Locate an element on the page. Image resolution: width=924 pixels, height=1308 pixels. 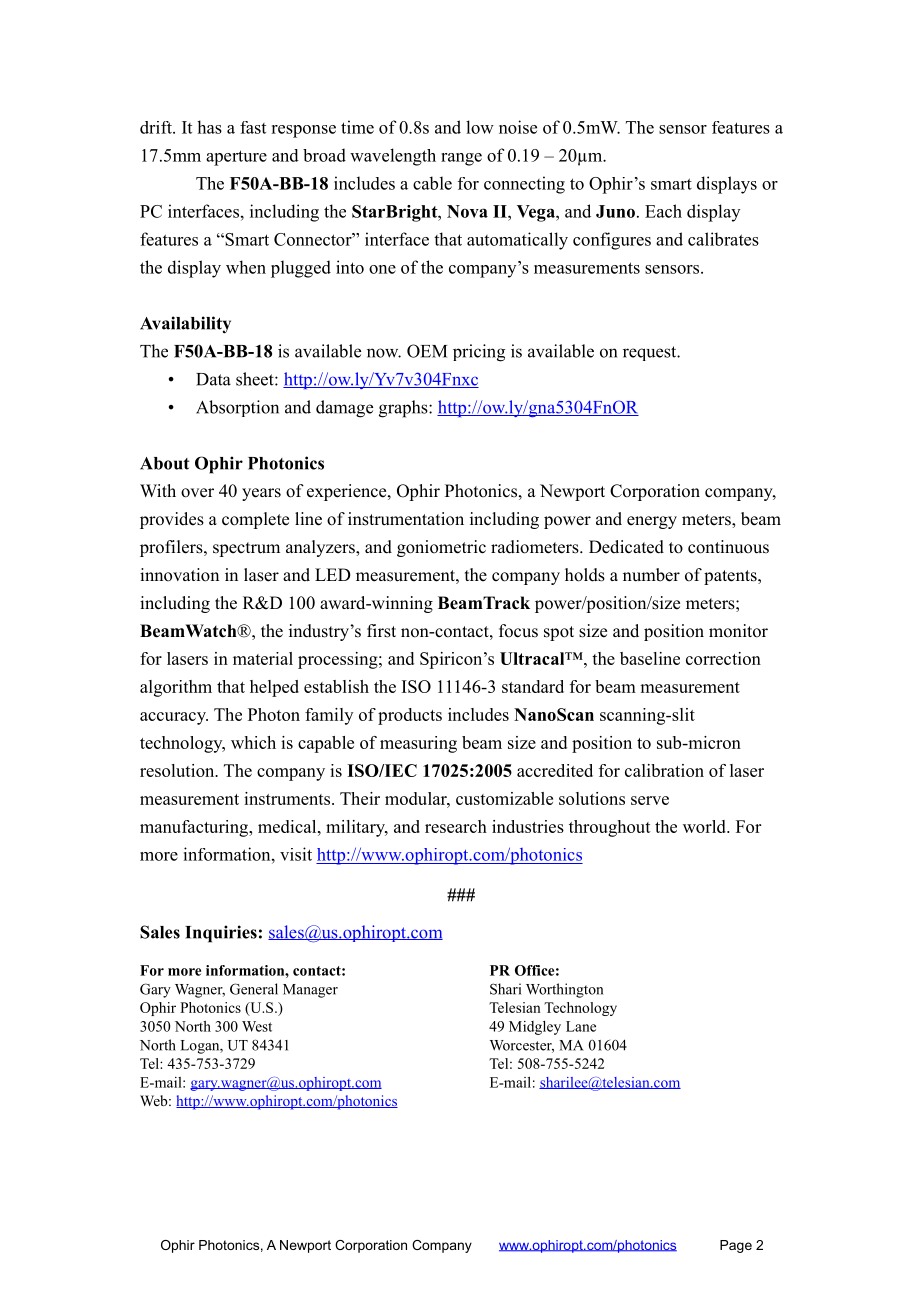
material is located at coordinates (263, 658).
